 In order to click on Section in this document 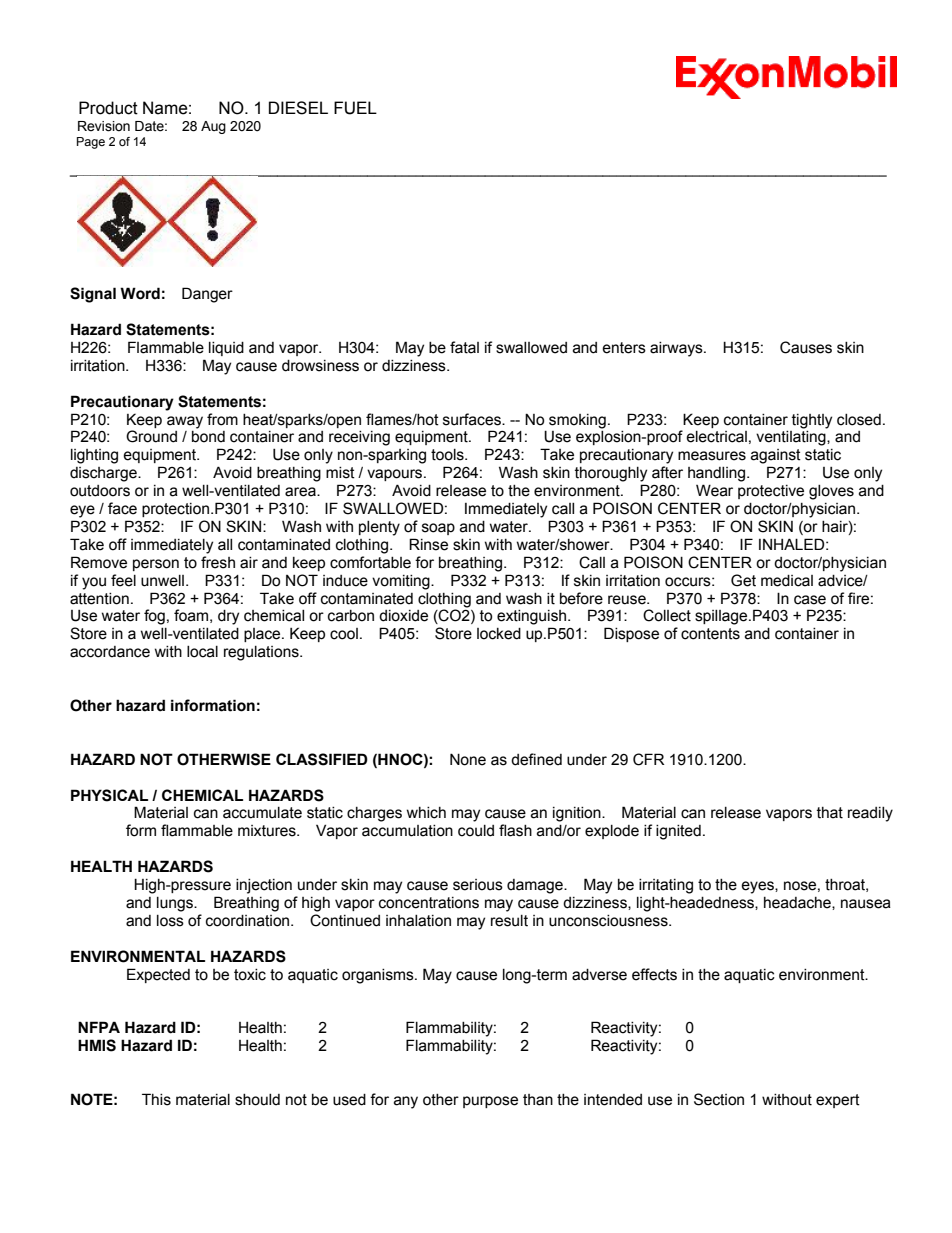, I will do `click(719, 1099)`.
